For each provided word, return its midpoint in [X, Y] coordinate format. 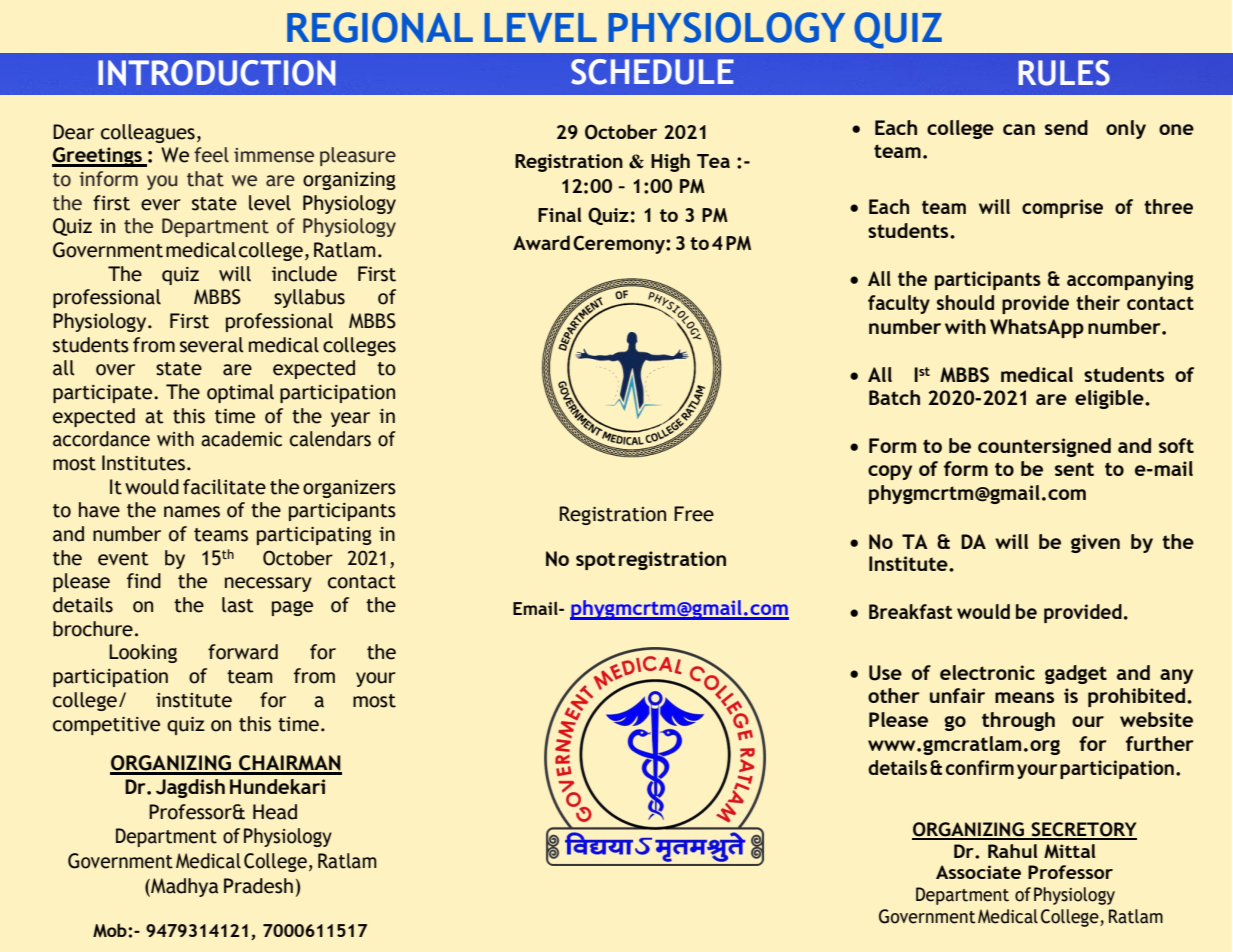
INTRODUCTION [217, 73]
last [238, 605]
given [1095, 543]
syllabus [309, 298]
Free [694, 514]
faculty [899, 304]
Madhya [183, 887]
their [1098, 302]
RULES [1064, 73]
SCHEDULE [652, 72]
